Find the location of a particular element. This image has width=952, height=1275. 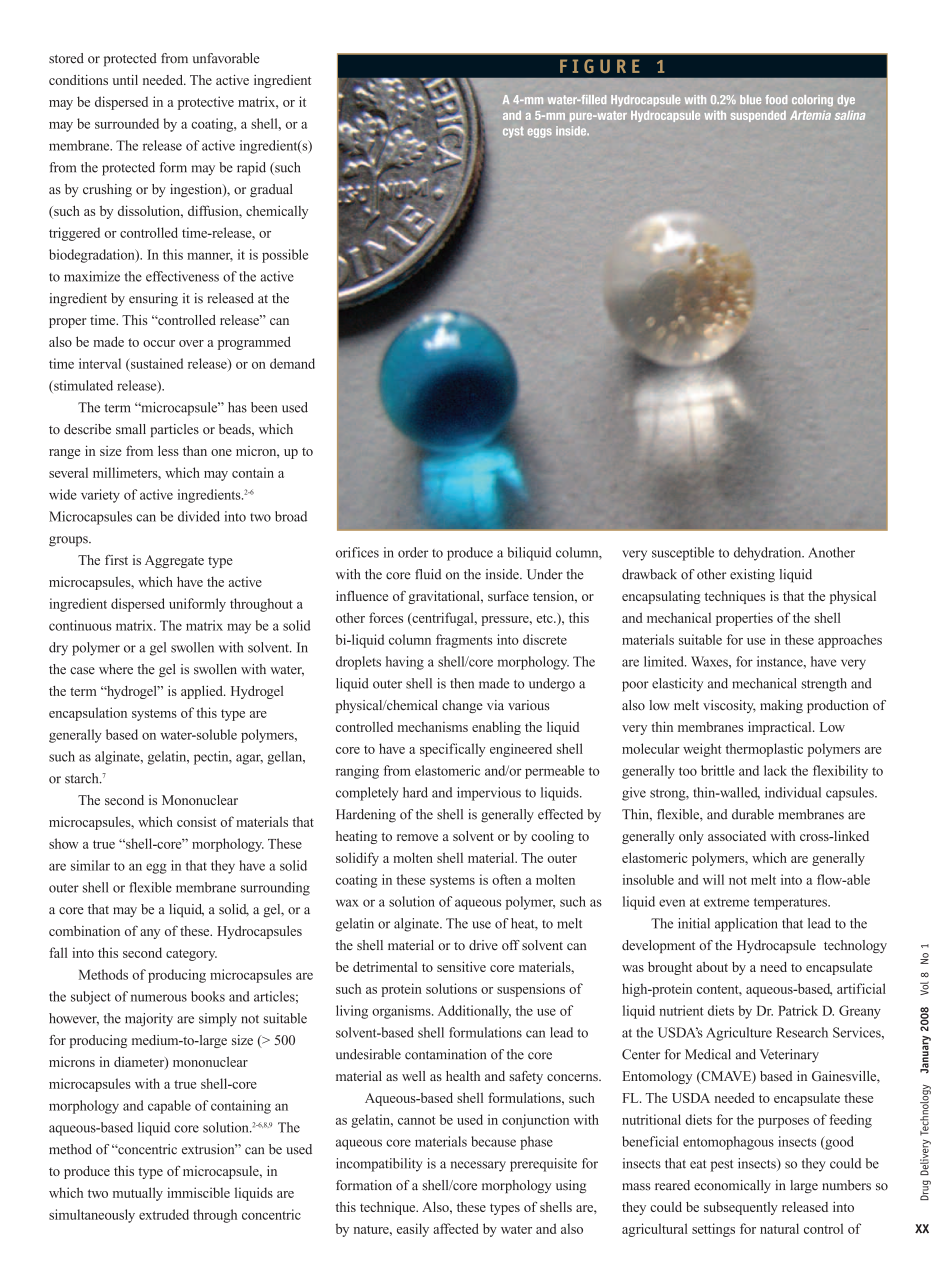

sustained is located at coordinates (157, 363).
